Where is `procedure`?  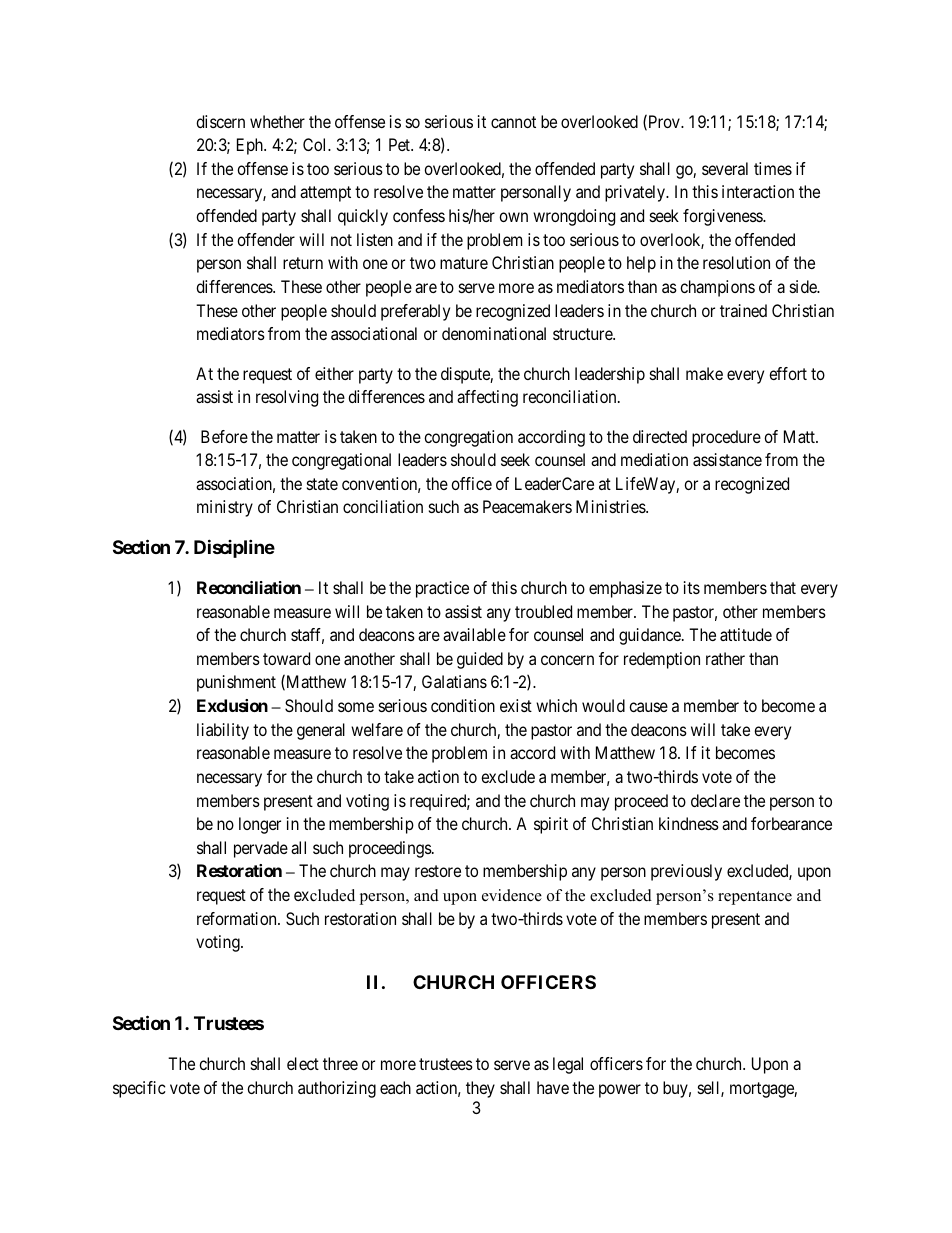
procedure is located at coordinates (726, 438).
